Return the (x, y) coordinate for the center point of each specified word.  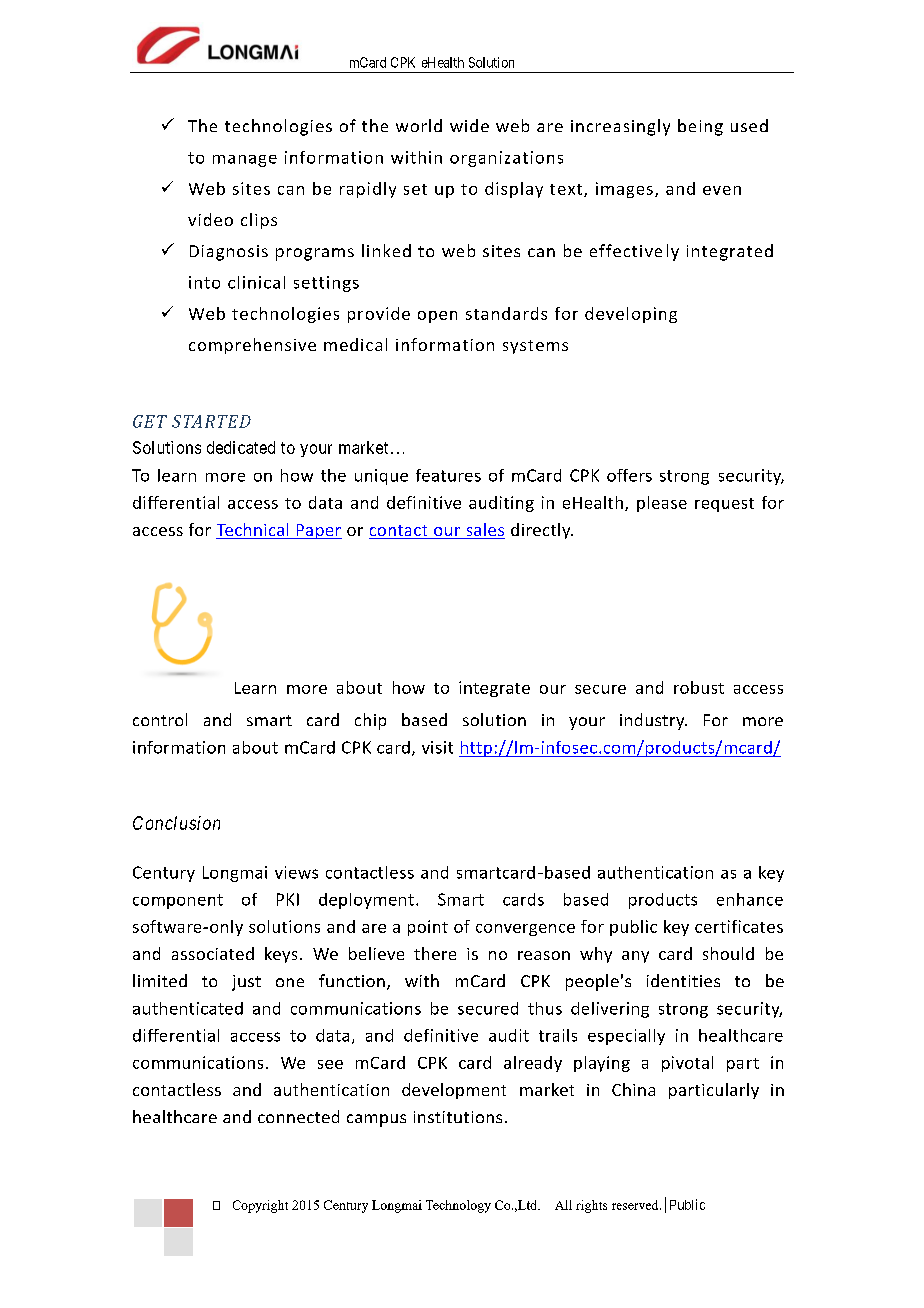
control (160, 719)
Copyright (260, 1206)
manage (245, 161)
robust (699, 687)
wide (469, 125)
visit (437, 747)
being (700, 127)
